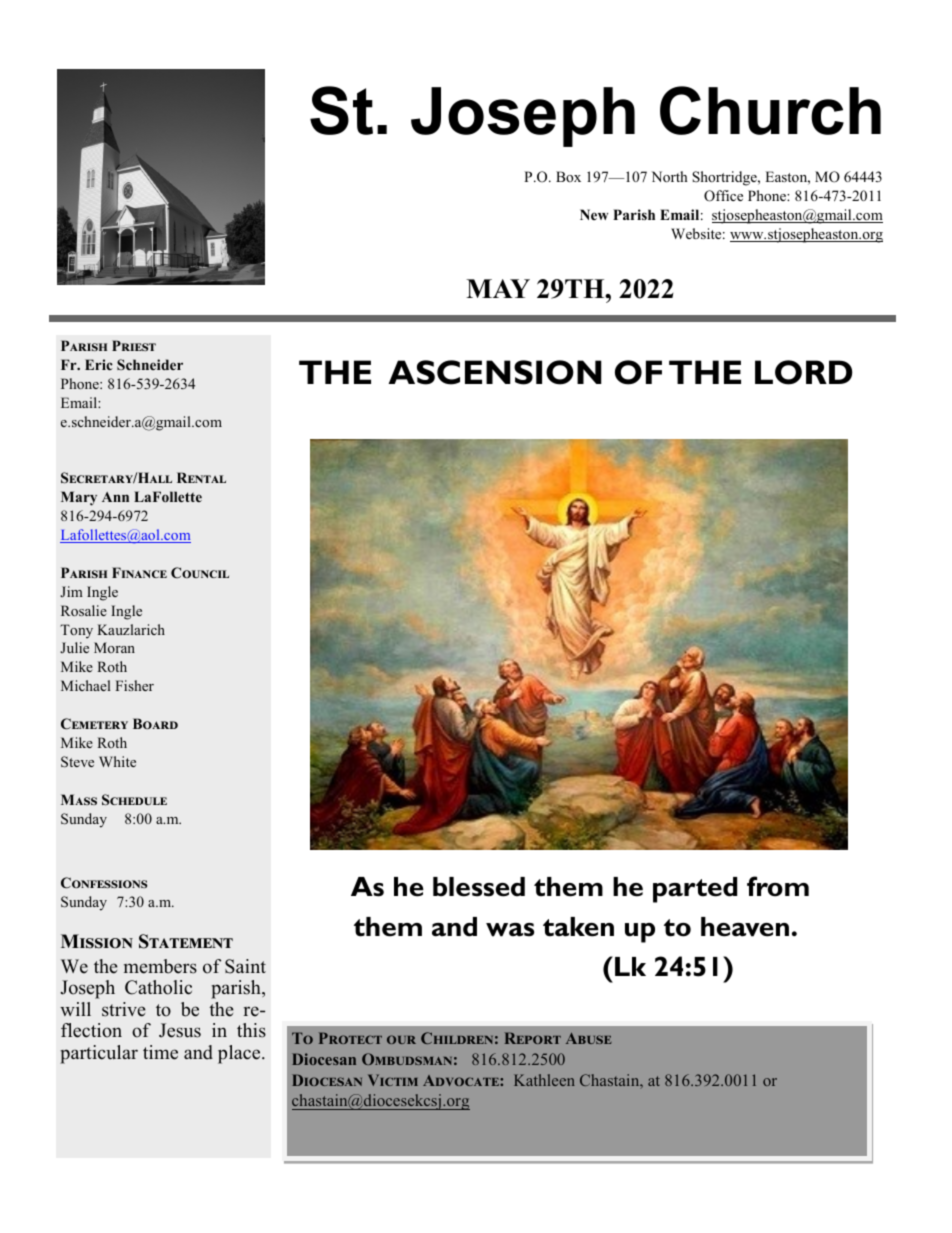 The width and height of the image is (952, 1233). Describe the element at coordinates (770, 110) in the image. I see `Church` at that location.
